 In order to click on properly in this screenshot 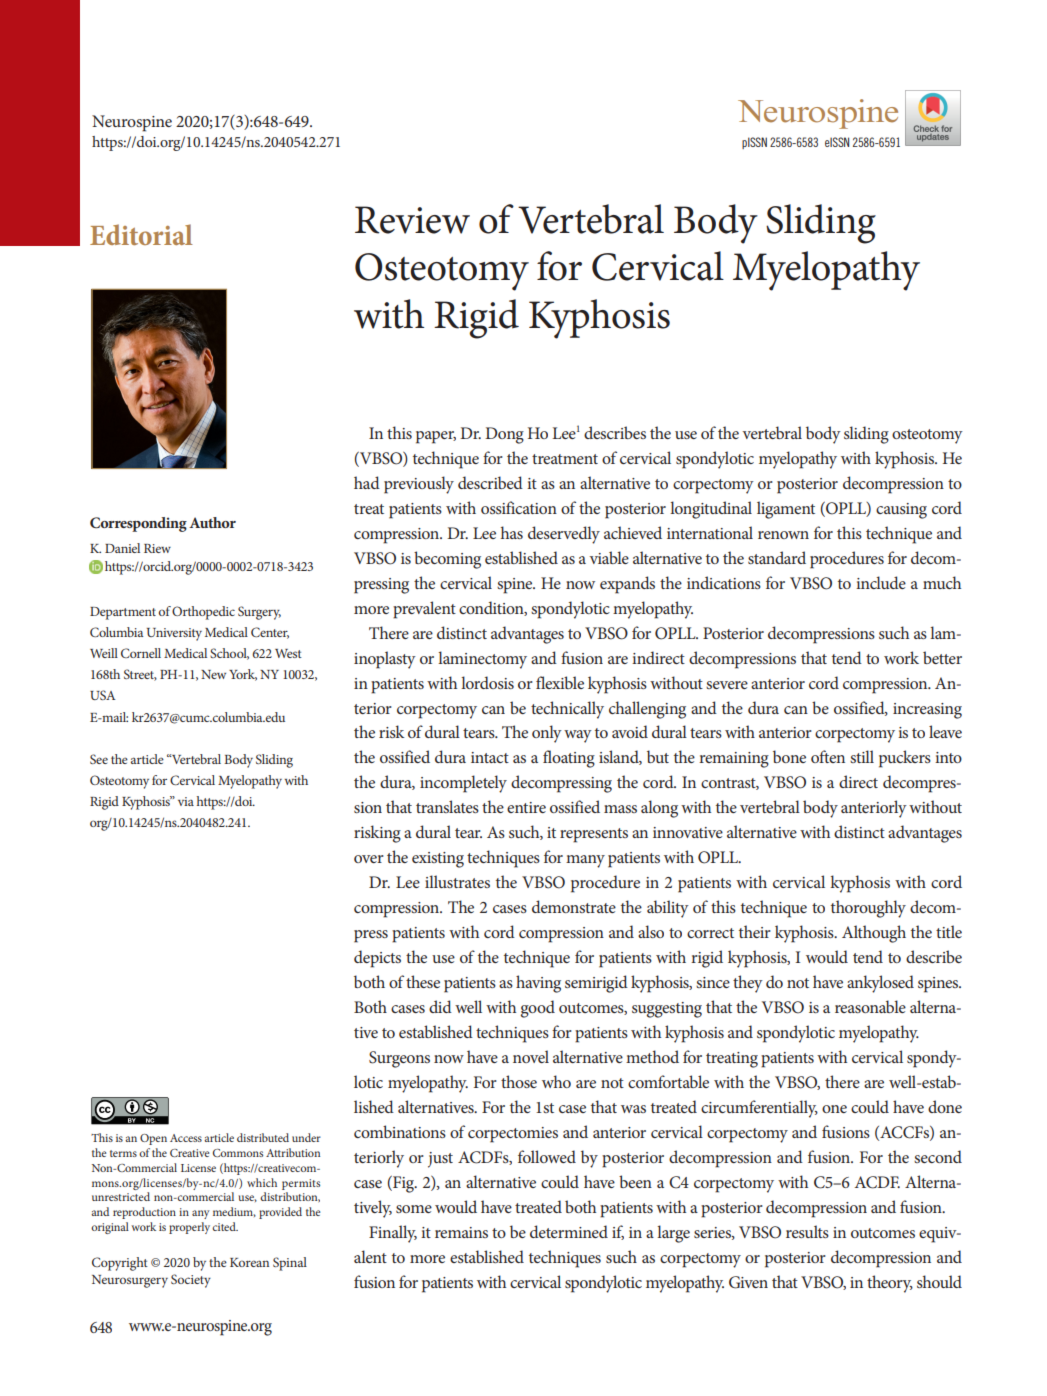, I will do `click(189, 1228)`.
